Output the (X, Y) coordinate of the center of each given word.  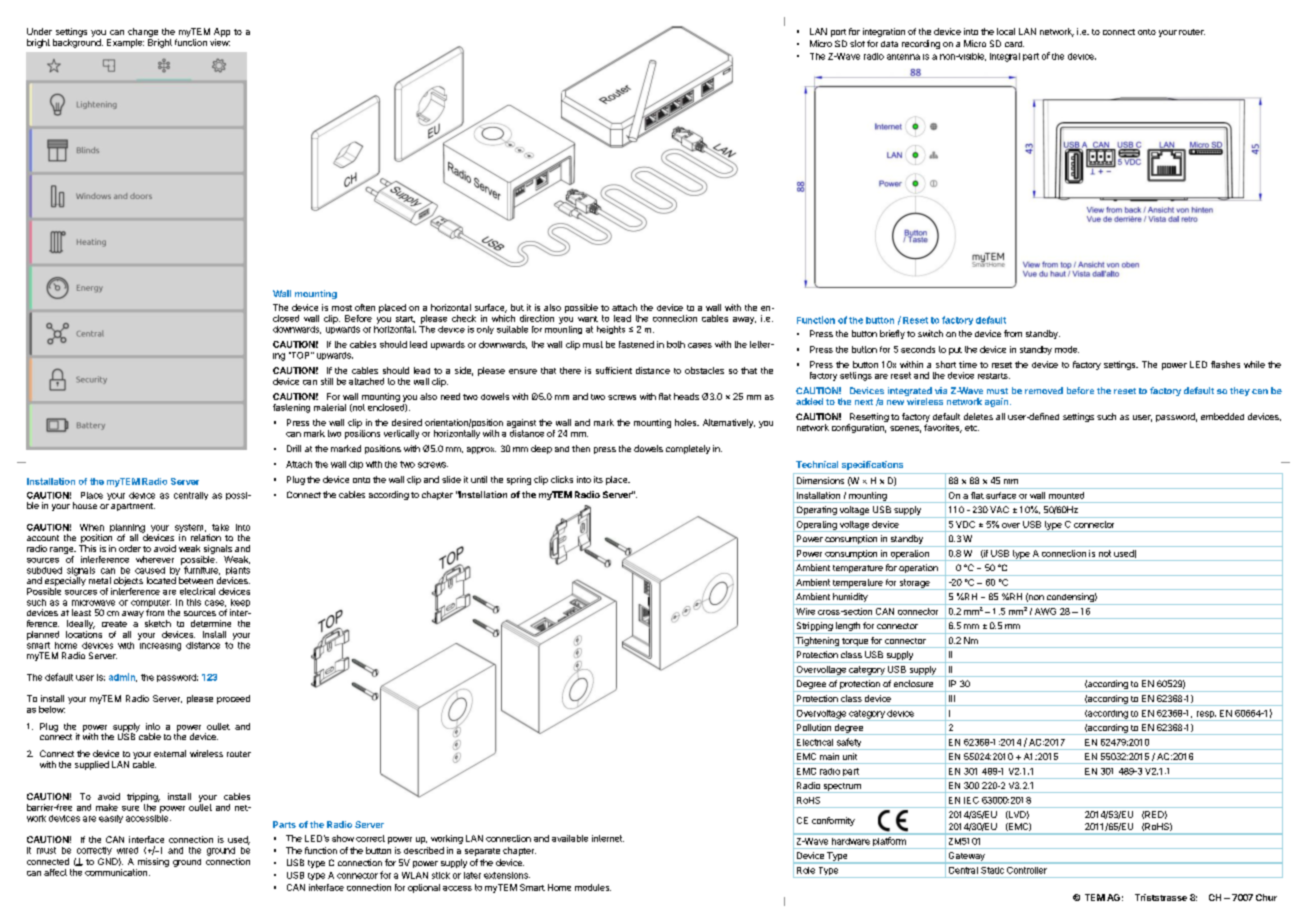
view (220, 42)
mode (1067, 349)
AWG (1045, 611)
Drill (294, 448)
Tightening (817, 642)
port (838, 33)
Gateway (967, 856)
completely (688, 449)
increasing (159, 645)
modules (593, 887)
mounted (1066, 495)
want (588, 319)
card (1014, 44)
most (342, 308)
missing (152, 864)
